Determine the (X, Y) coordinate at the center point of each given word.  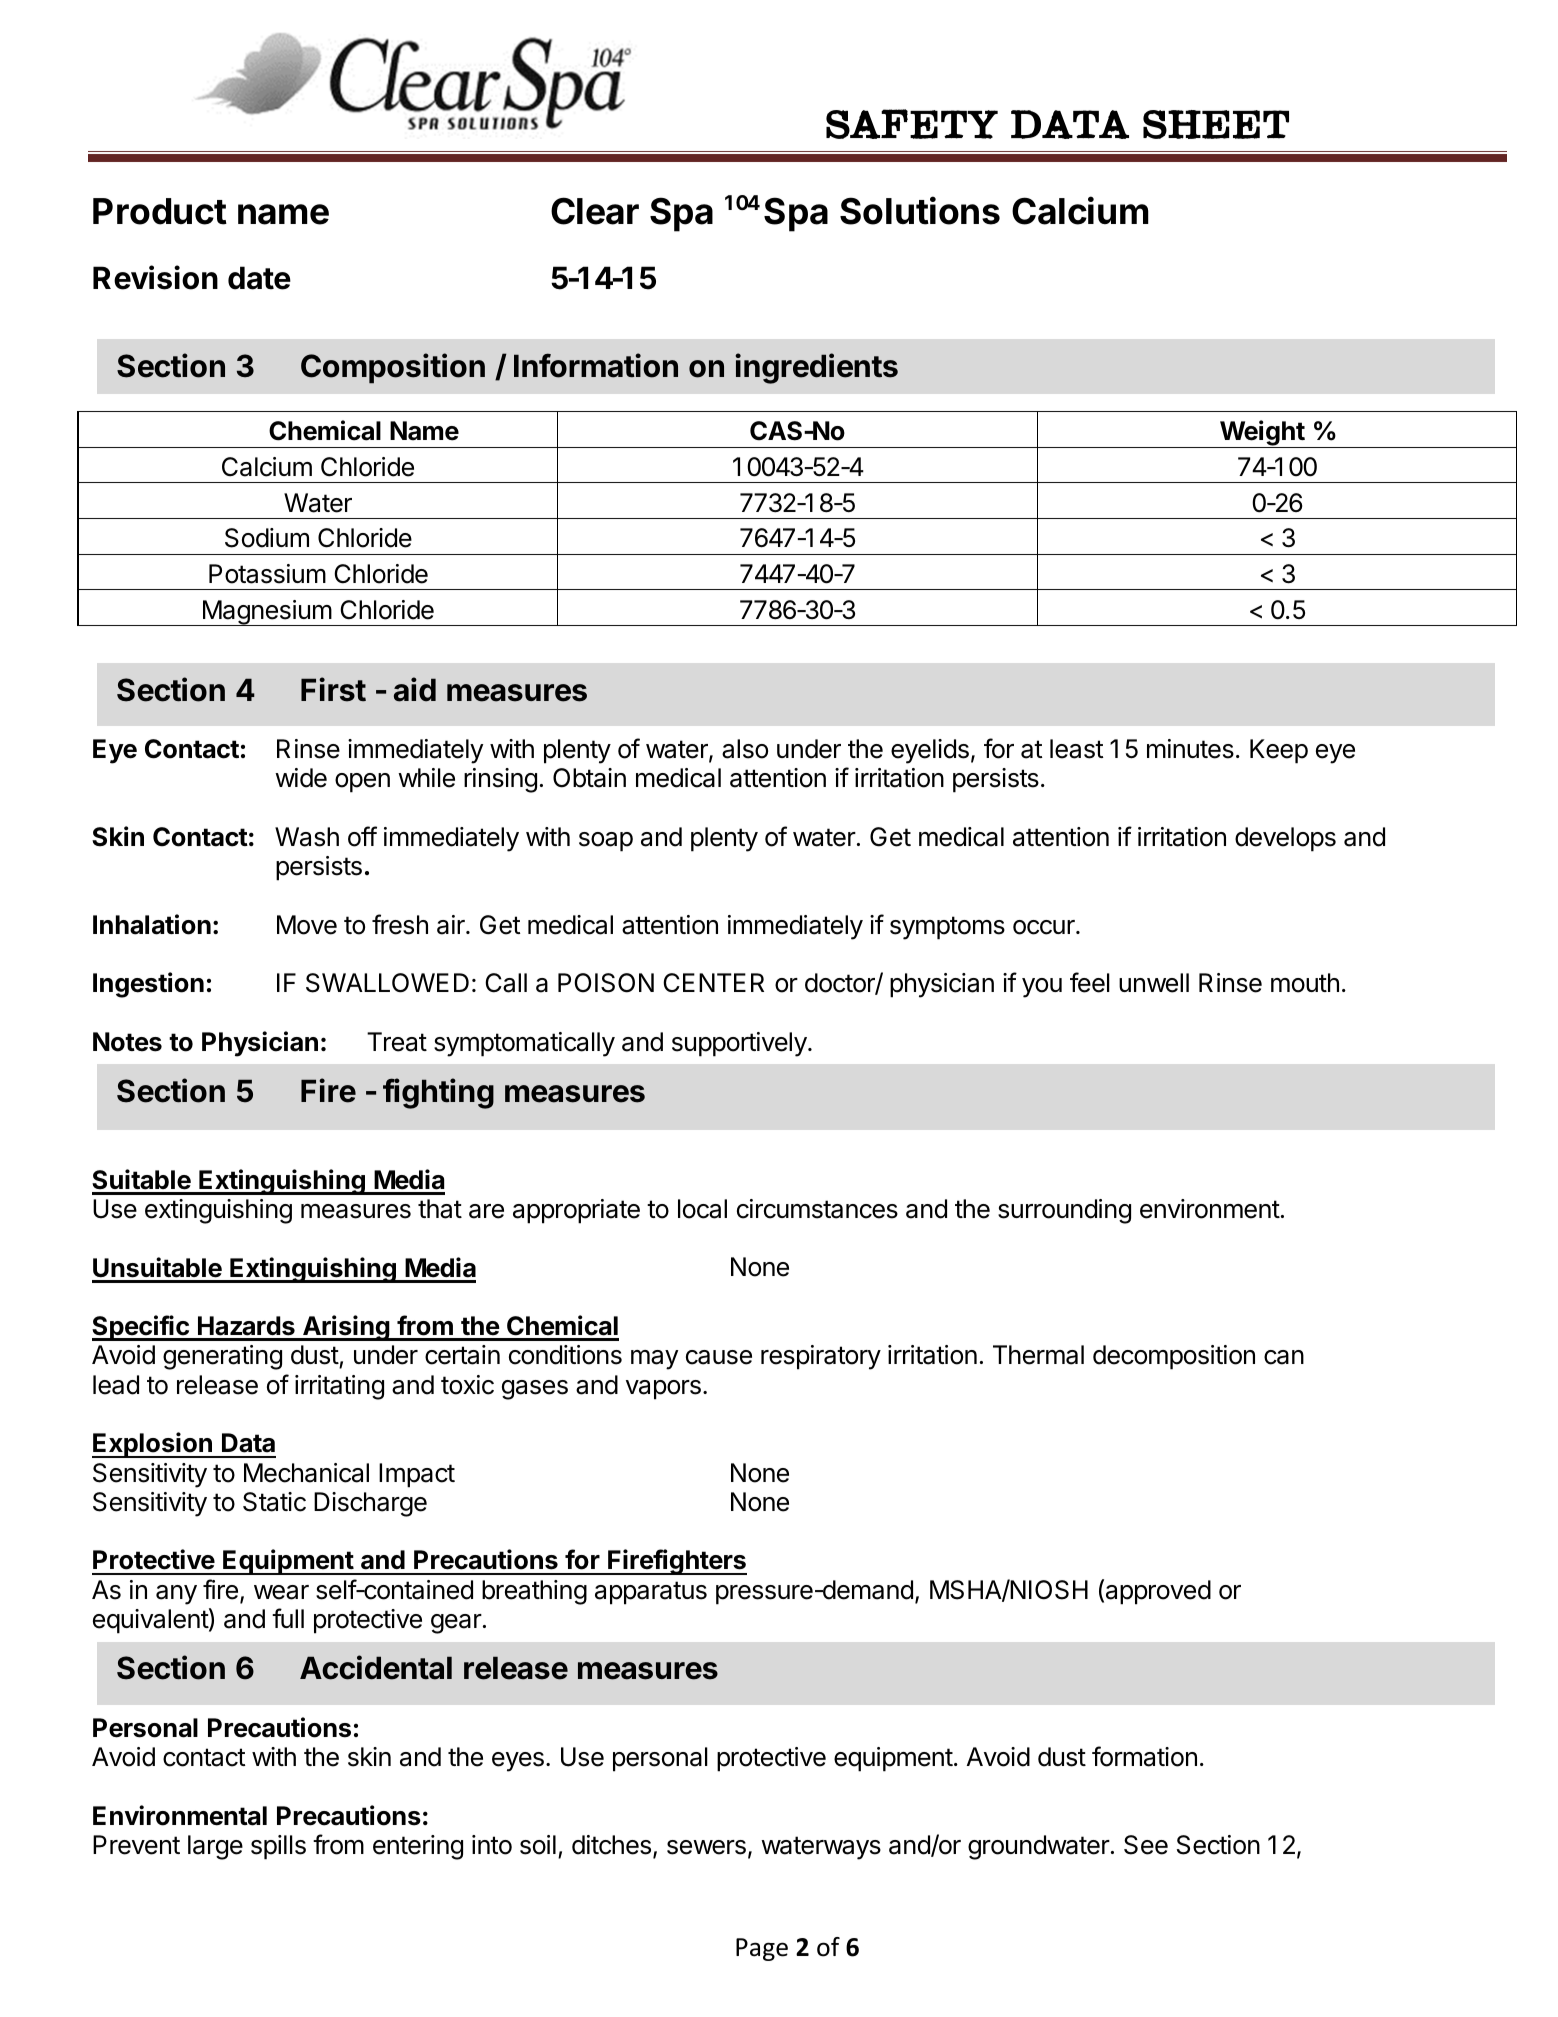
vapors (663, 1390)
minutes (1190, 749)
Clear (595, 211)
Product (160, 211)
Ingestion (148, 985)
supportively (740, 1044)
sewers (706, 1847)
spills (278, 1847)
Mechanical (306, 1473)
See (1146, 1845)
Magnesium (266, 613)
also (745, 749)
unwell (1154, 983)
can (1284, 1357)
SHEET (1216, 124)
